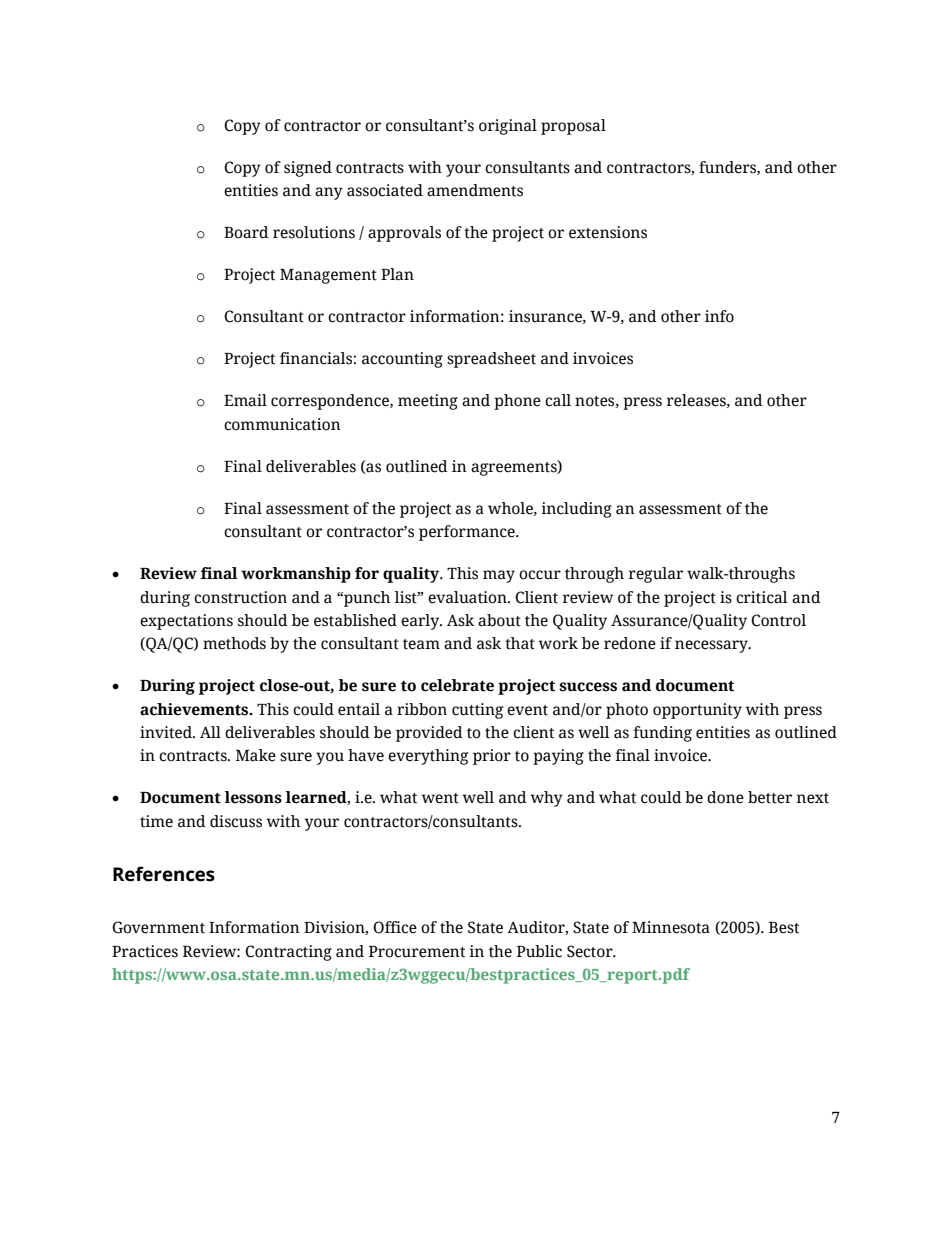  What do you see at coordinates (308, 169) in the page?
I see `signed` at bounding box center [308, 169].
